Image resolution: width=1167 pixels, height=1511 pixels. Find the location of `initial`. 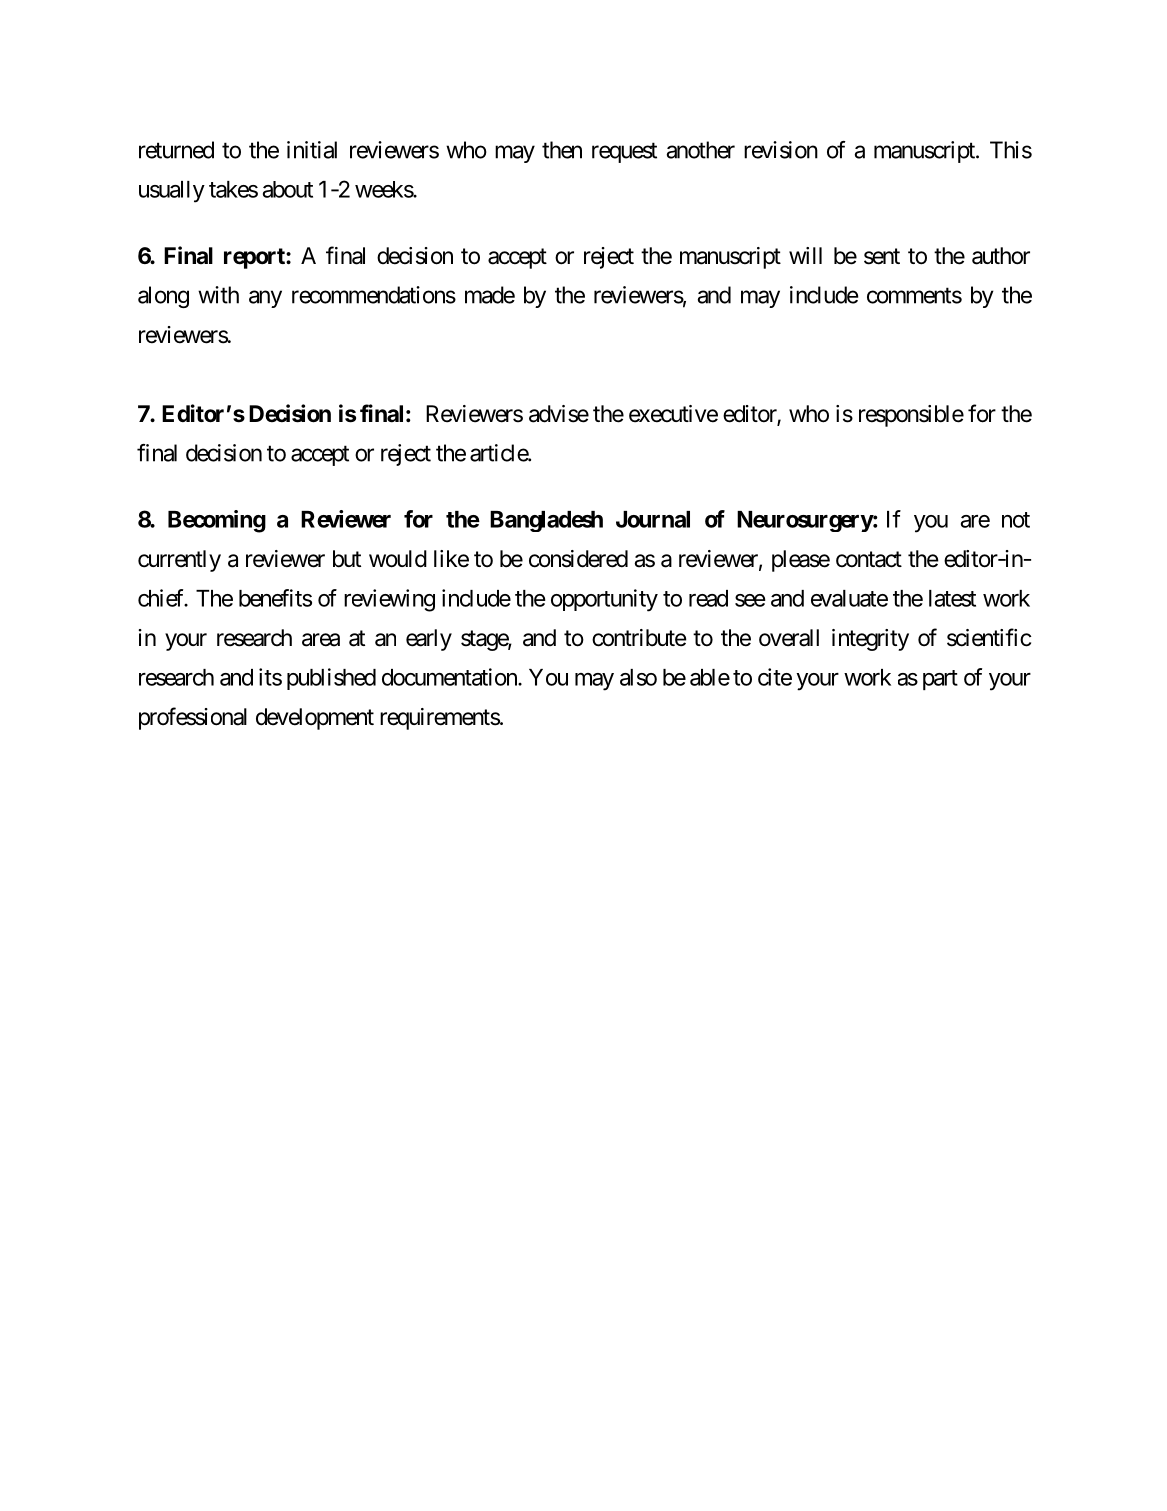

initial is located at coordinates (312, 150).
